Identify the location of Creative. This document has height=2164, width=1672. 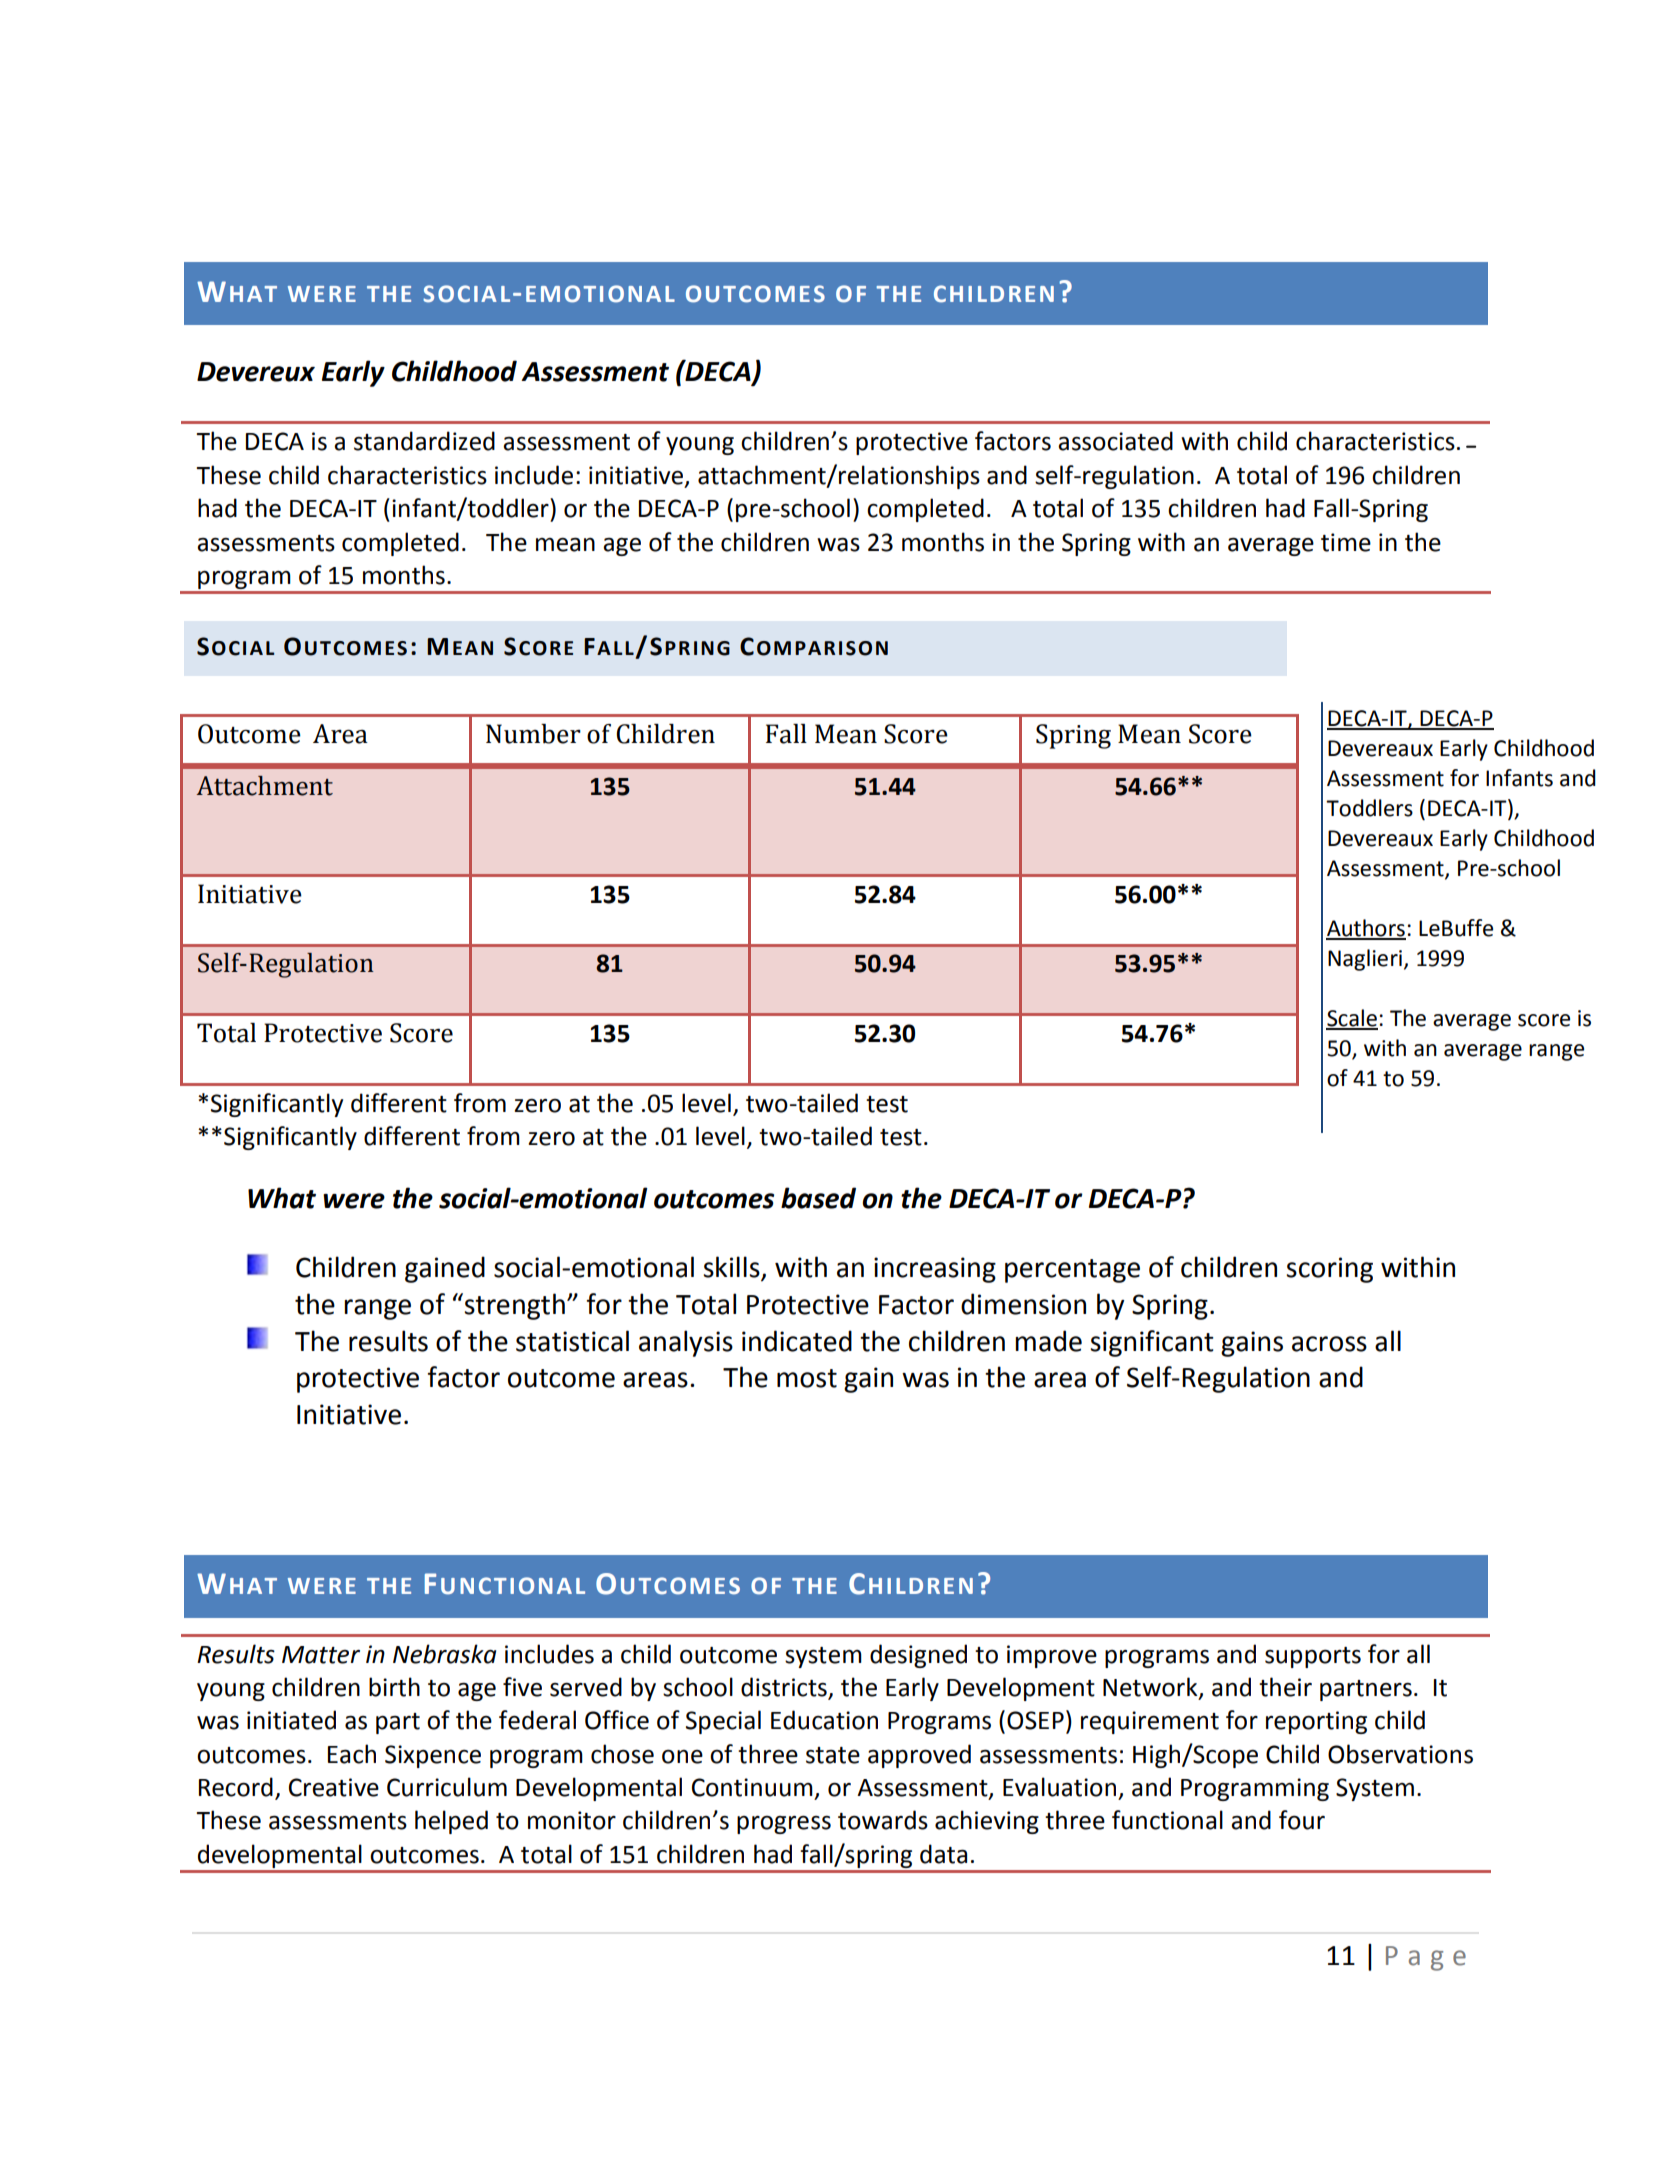
(334, 1787).
